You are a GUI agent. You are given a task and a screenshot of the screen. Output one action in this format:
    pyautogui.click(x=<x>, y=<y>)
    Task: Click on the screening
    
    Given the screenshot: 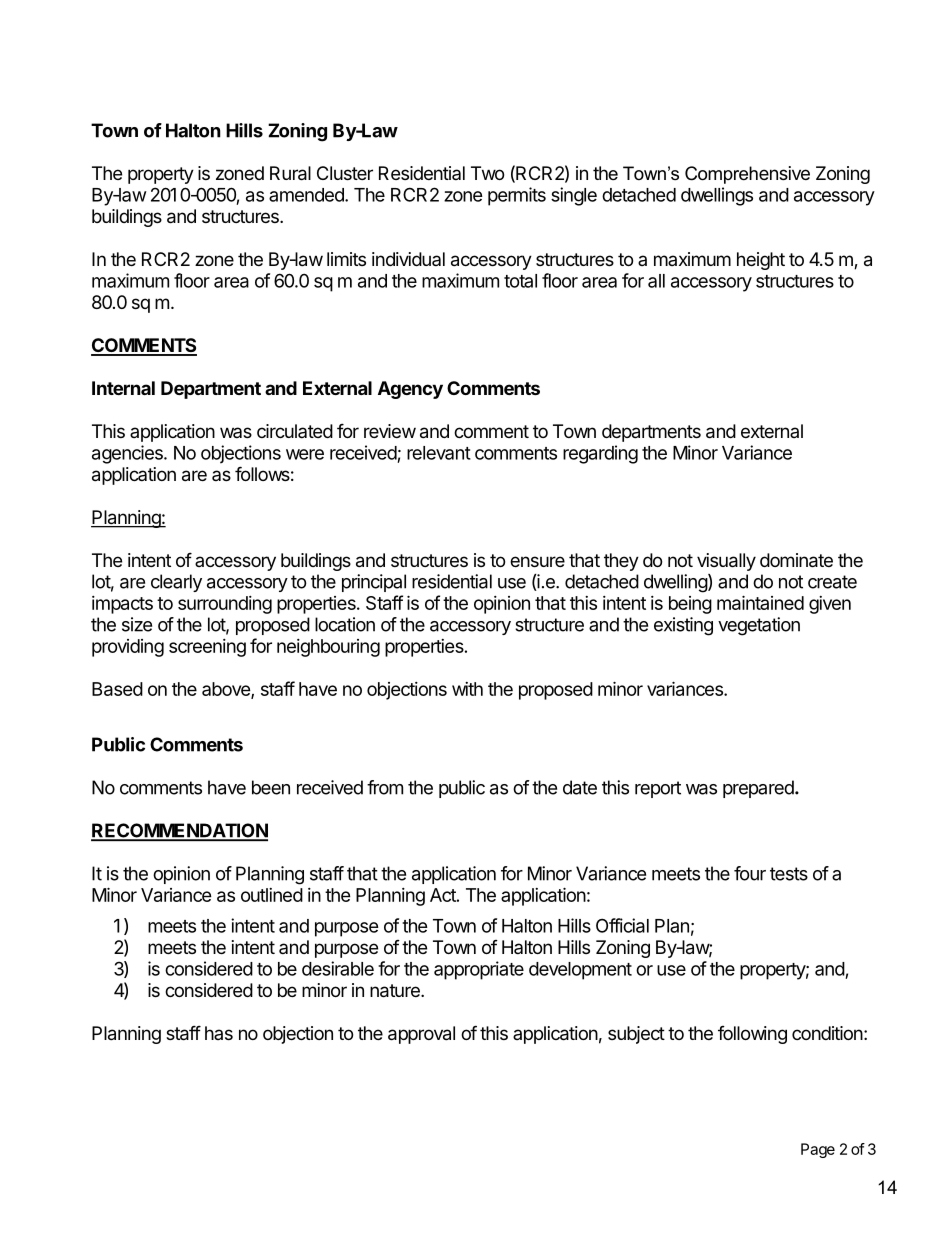 What is the action you would take?
    pyautogui.click(x=207, y=648)
